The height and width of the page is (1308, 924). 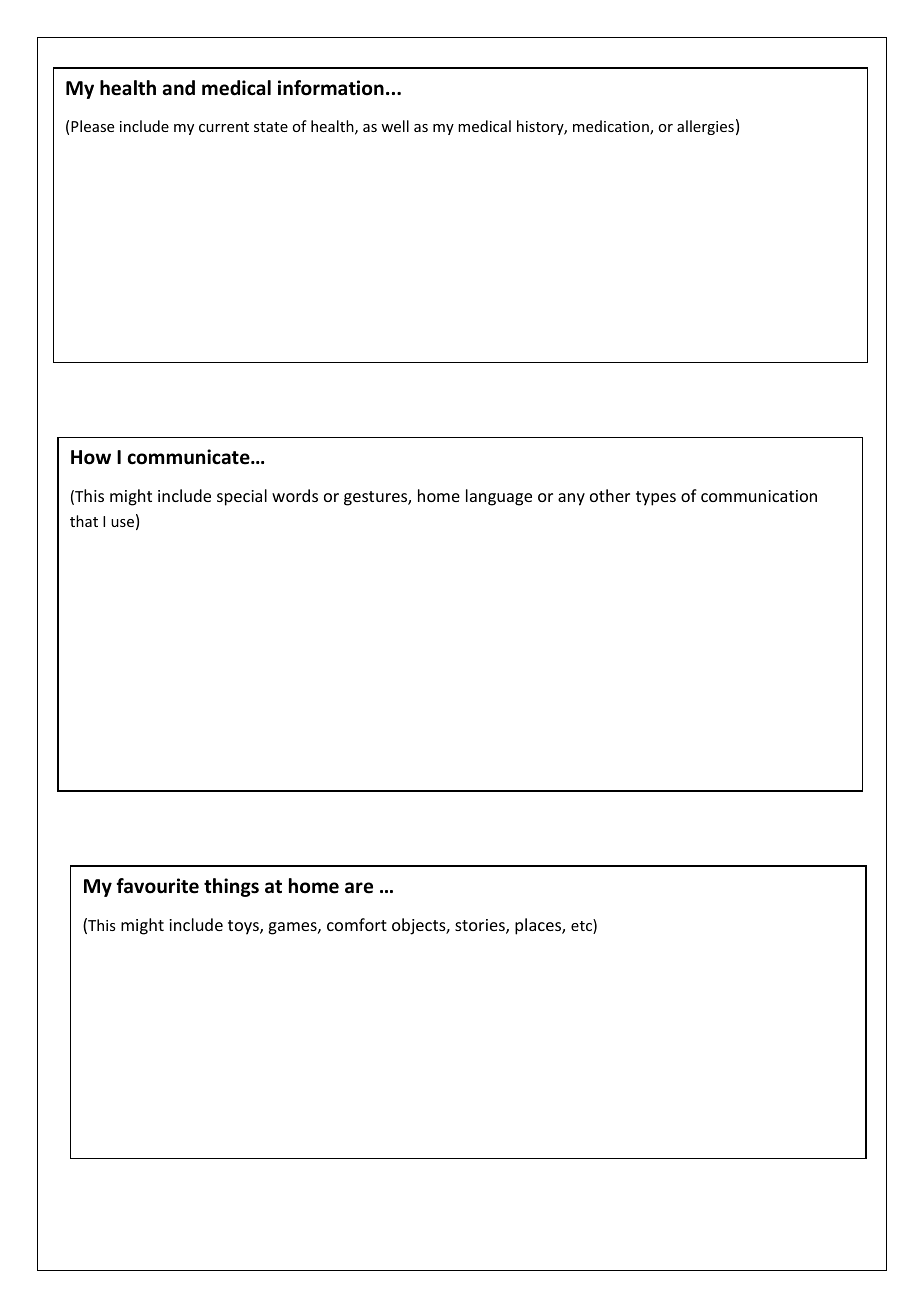 What do you see at coordinates (395, 126) in the page?
I see `well` at bounding box center [395, 126].
